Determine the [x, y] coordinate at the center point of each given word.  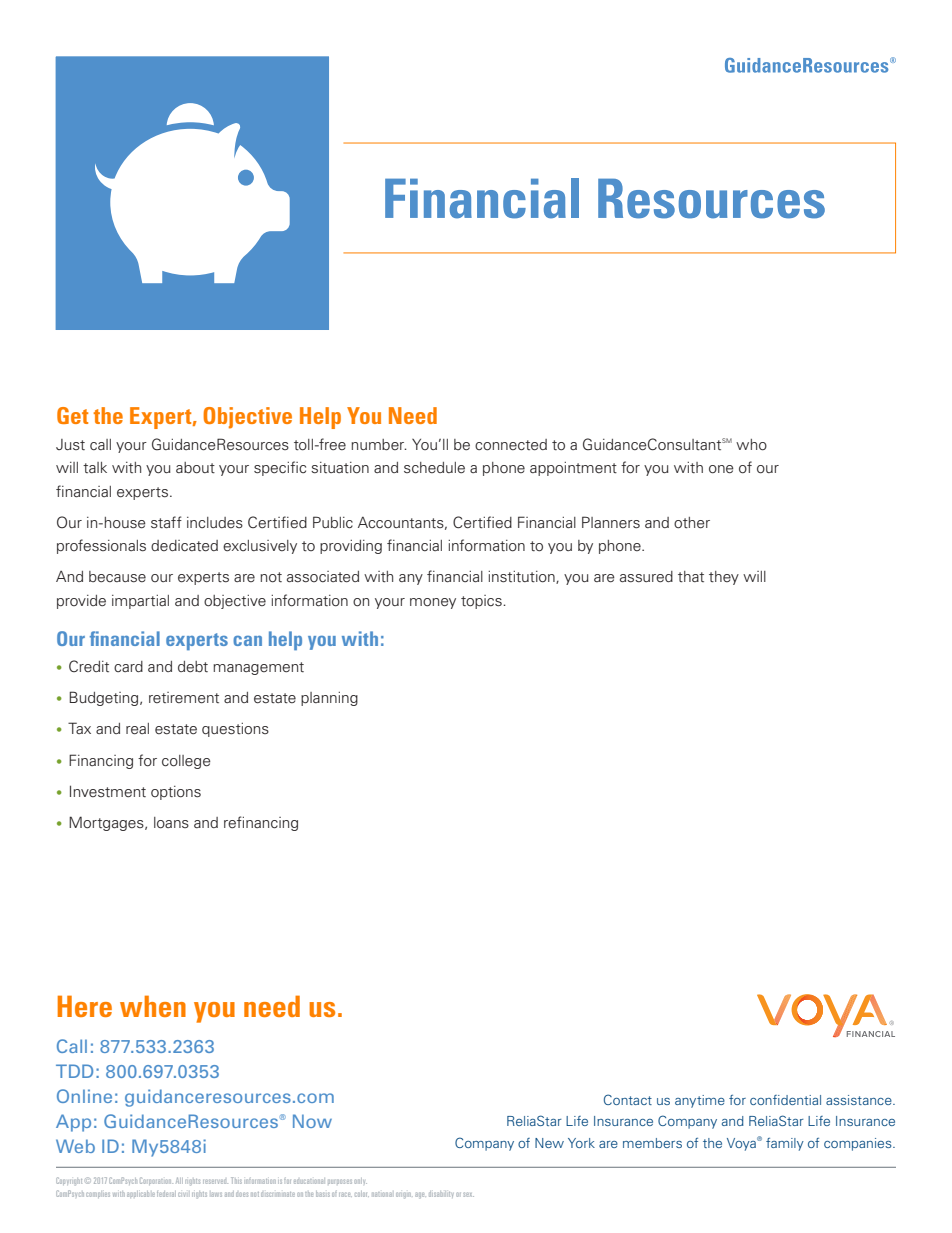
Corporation [156, 1181]
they [724, 578]
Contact [628, 1099]
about [195, 468]
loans [171, 823]
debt [193, 667]
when [153, 1006]
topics [482, 602]
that [691, 577]
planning [329, 699]
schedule [434, 468]
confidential [785, 1100]
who [751, 445]
